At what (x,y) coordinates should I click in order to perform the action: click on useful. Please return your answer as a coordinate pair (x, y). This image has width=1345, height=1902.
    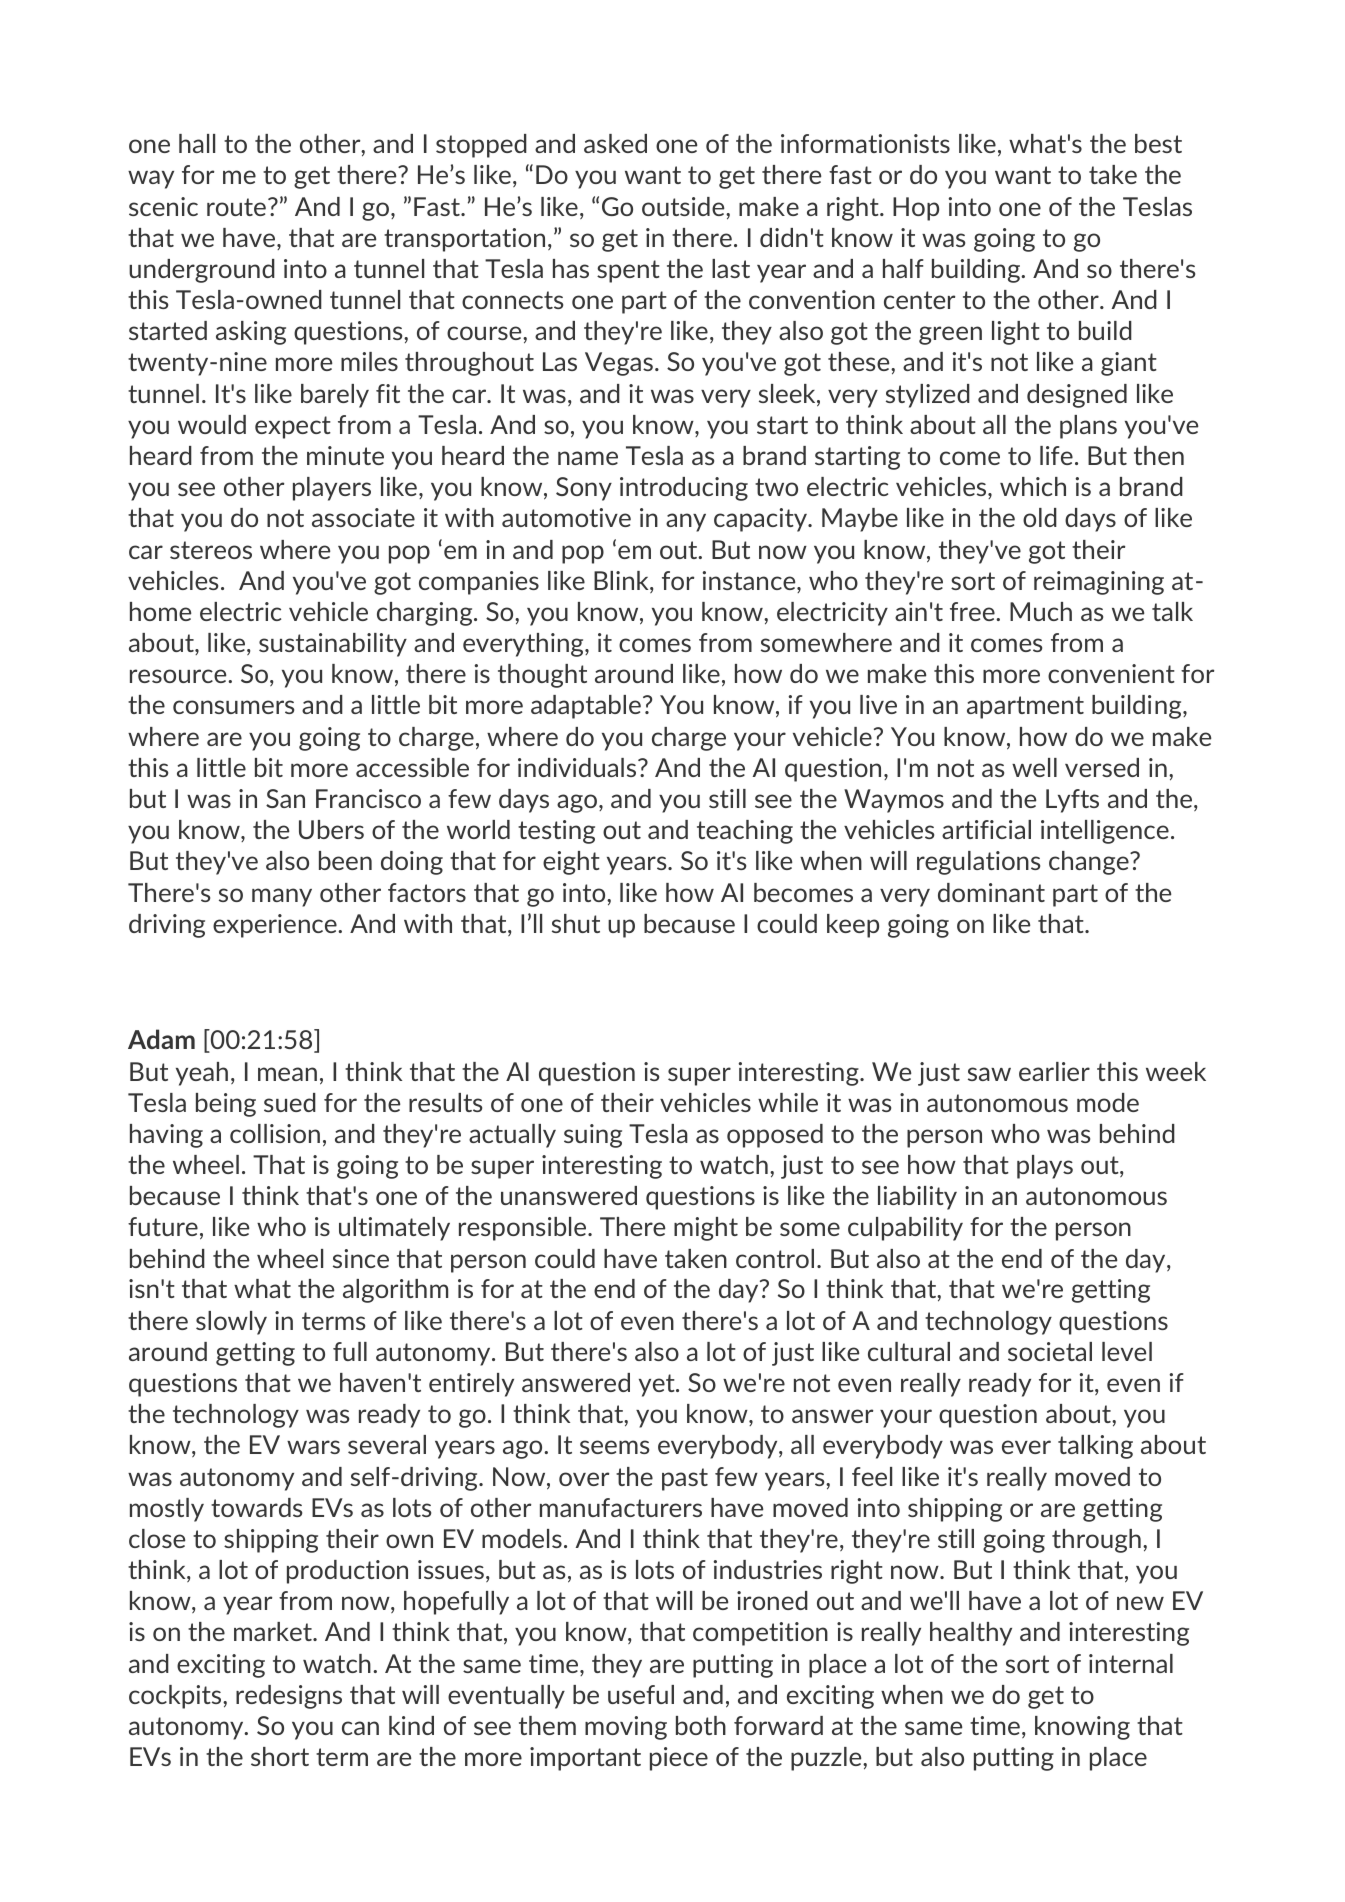
    Looking at the image, I should click on (641, 1694).
